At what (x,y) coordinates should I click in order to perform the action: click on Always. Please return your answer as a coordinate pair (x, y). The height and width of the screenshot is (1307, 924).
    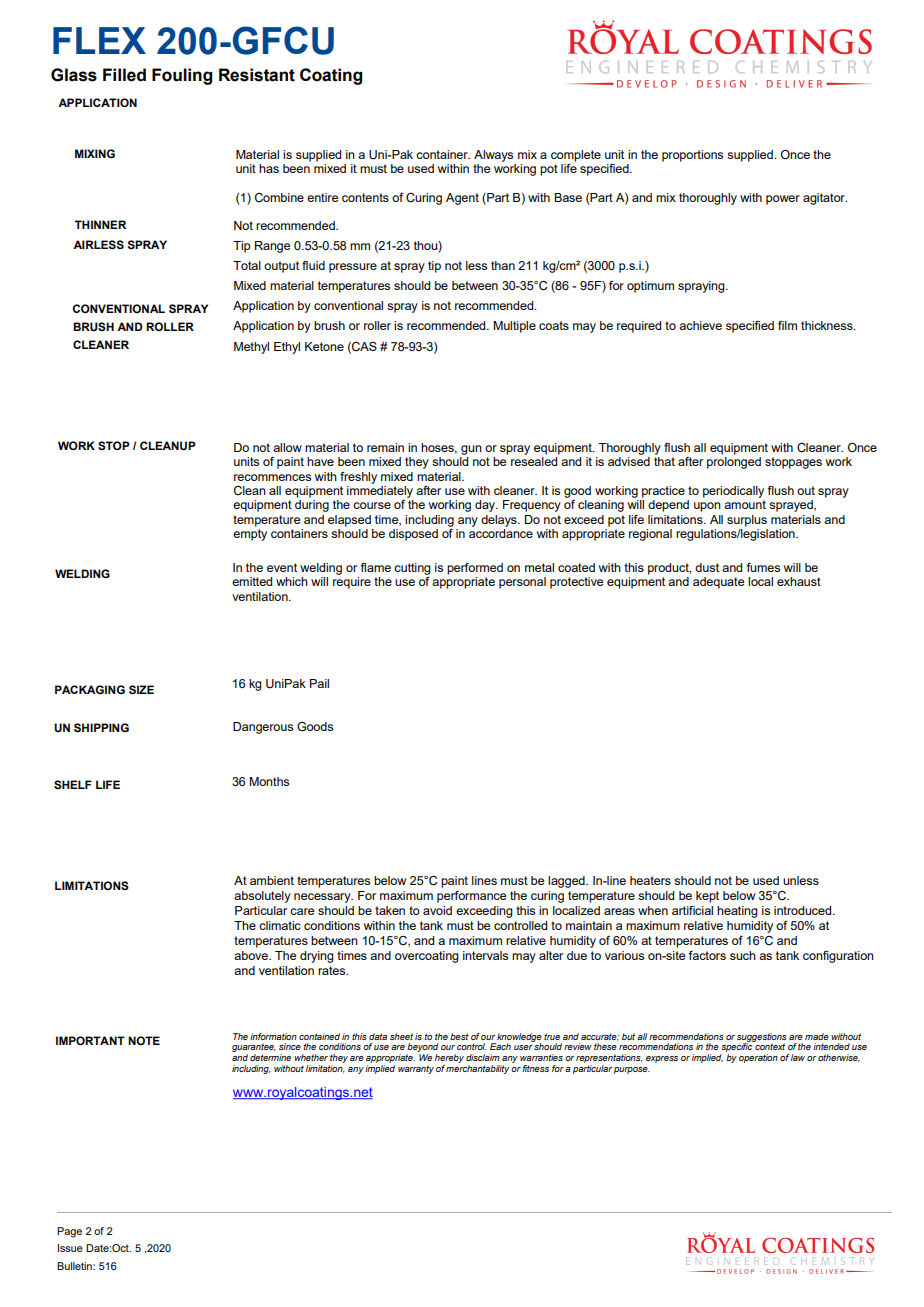
    Looking at the image, I should click on (493, 156).
